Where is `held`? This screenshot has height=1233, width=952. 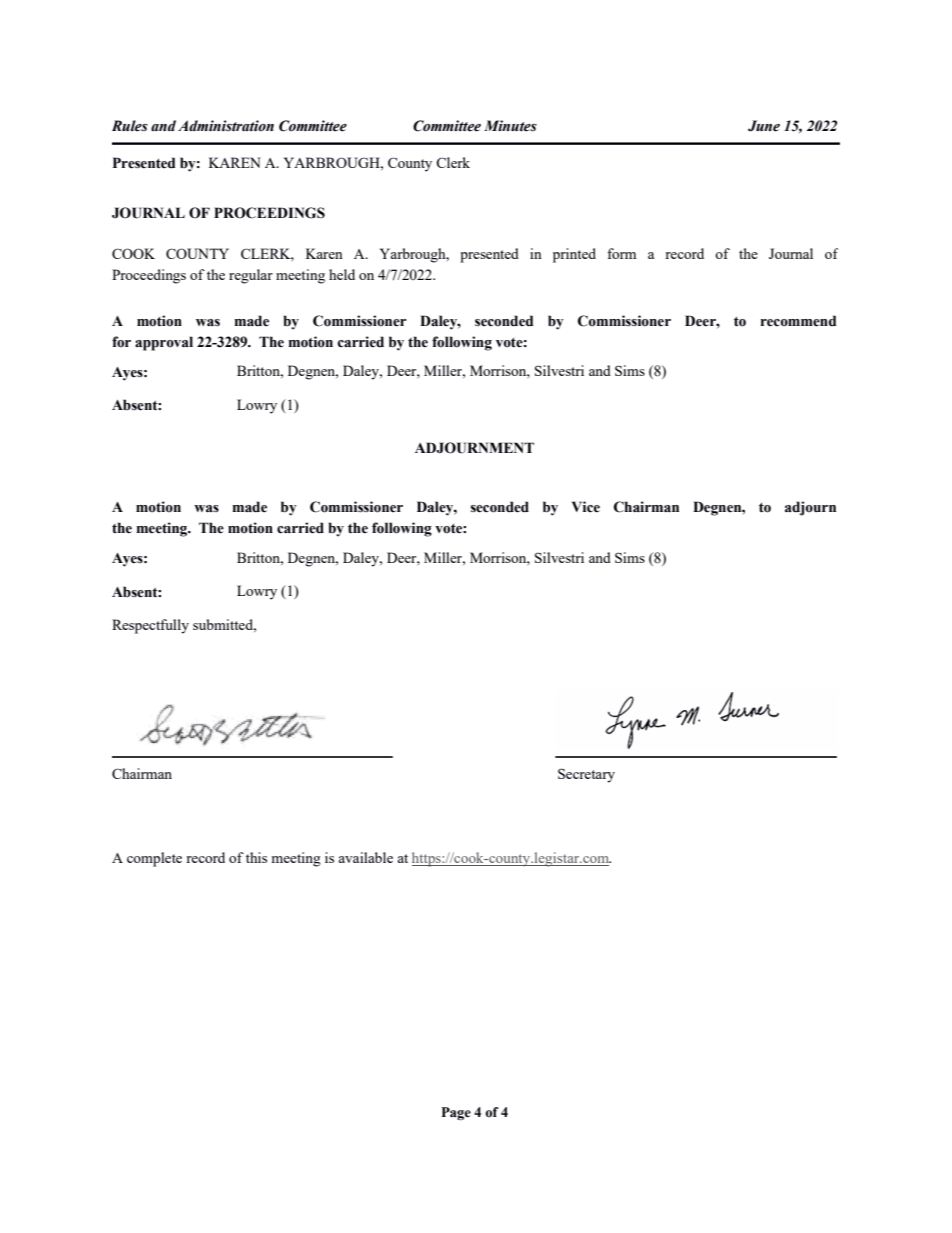
held is located at coordinates (342, 274).
